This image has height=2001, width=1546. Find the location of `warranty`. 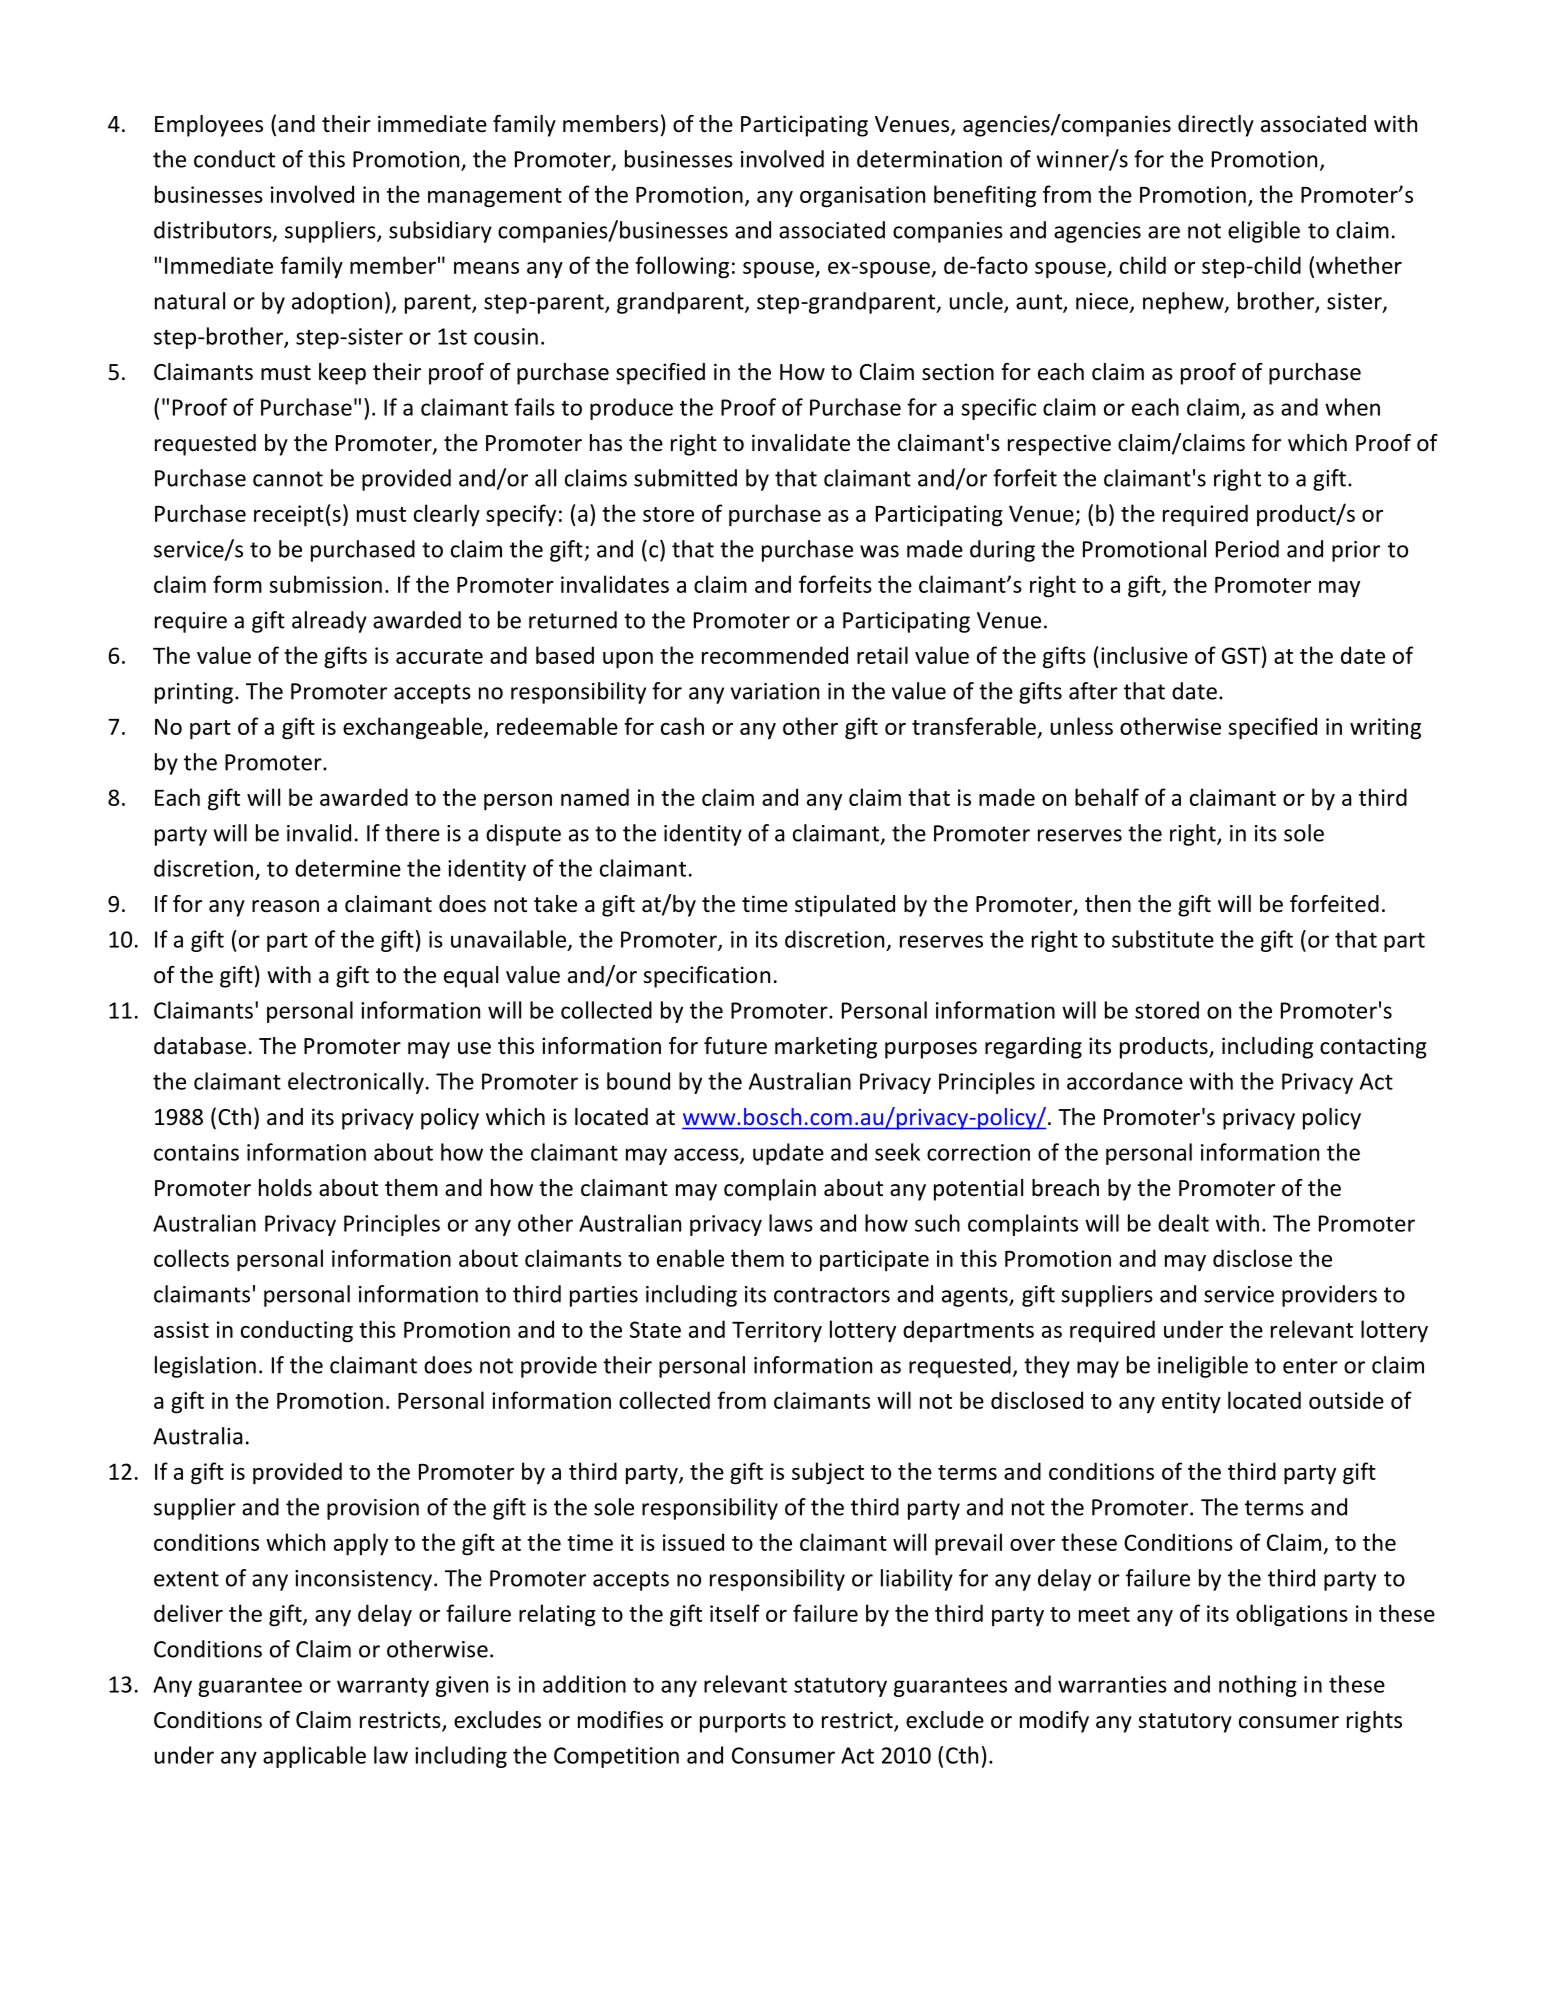

warranty is located at coordinates (383, 1687).
